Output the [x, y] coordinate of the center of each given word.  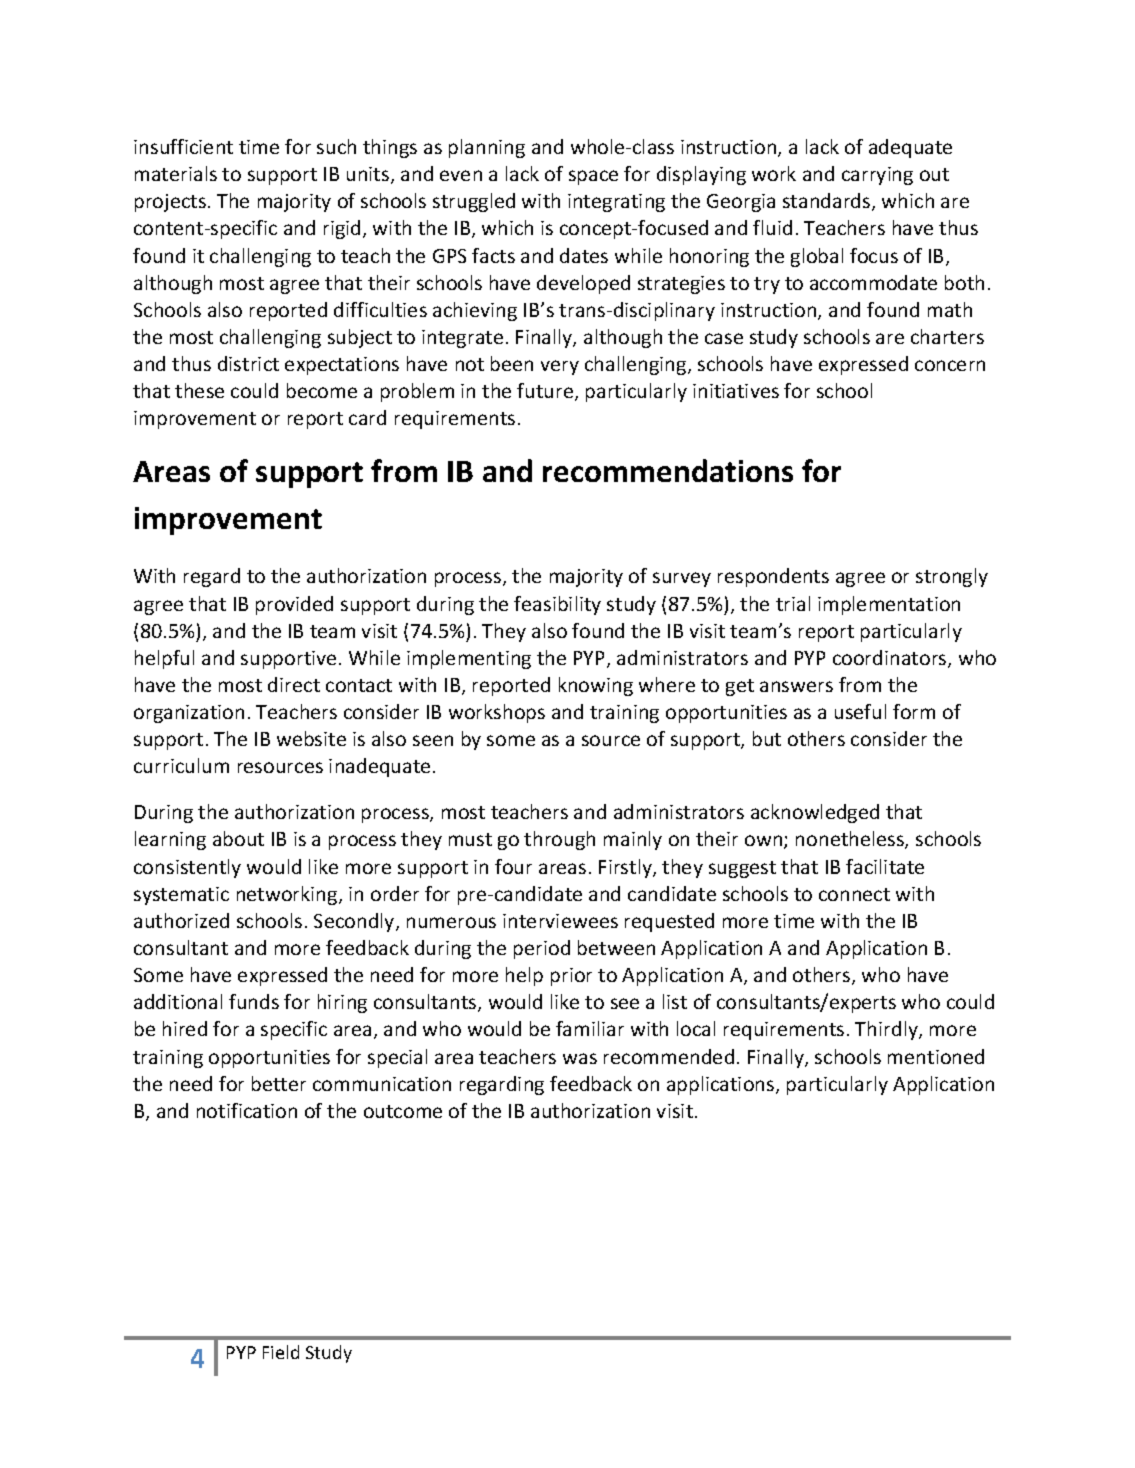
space [593, 177]
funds [254, 1001]
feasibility [557, 605]
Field [281, 1352]
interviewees [560, 921]
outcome [403, 1111]
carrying [877, 176]
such [336, 146]
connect [854, 894]
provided [294, 605]
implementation [889, 605]
